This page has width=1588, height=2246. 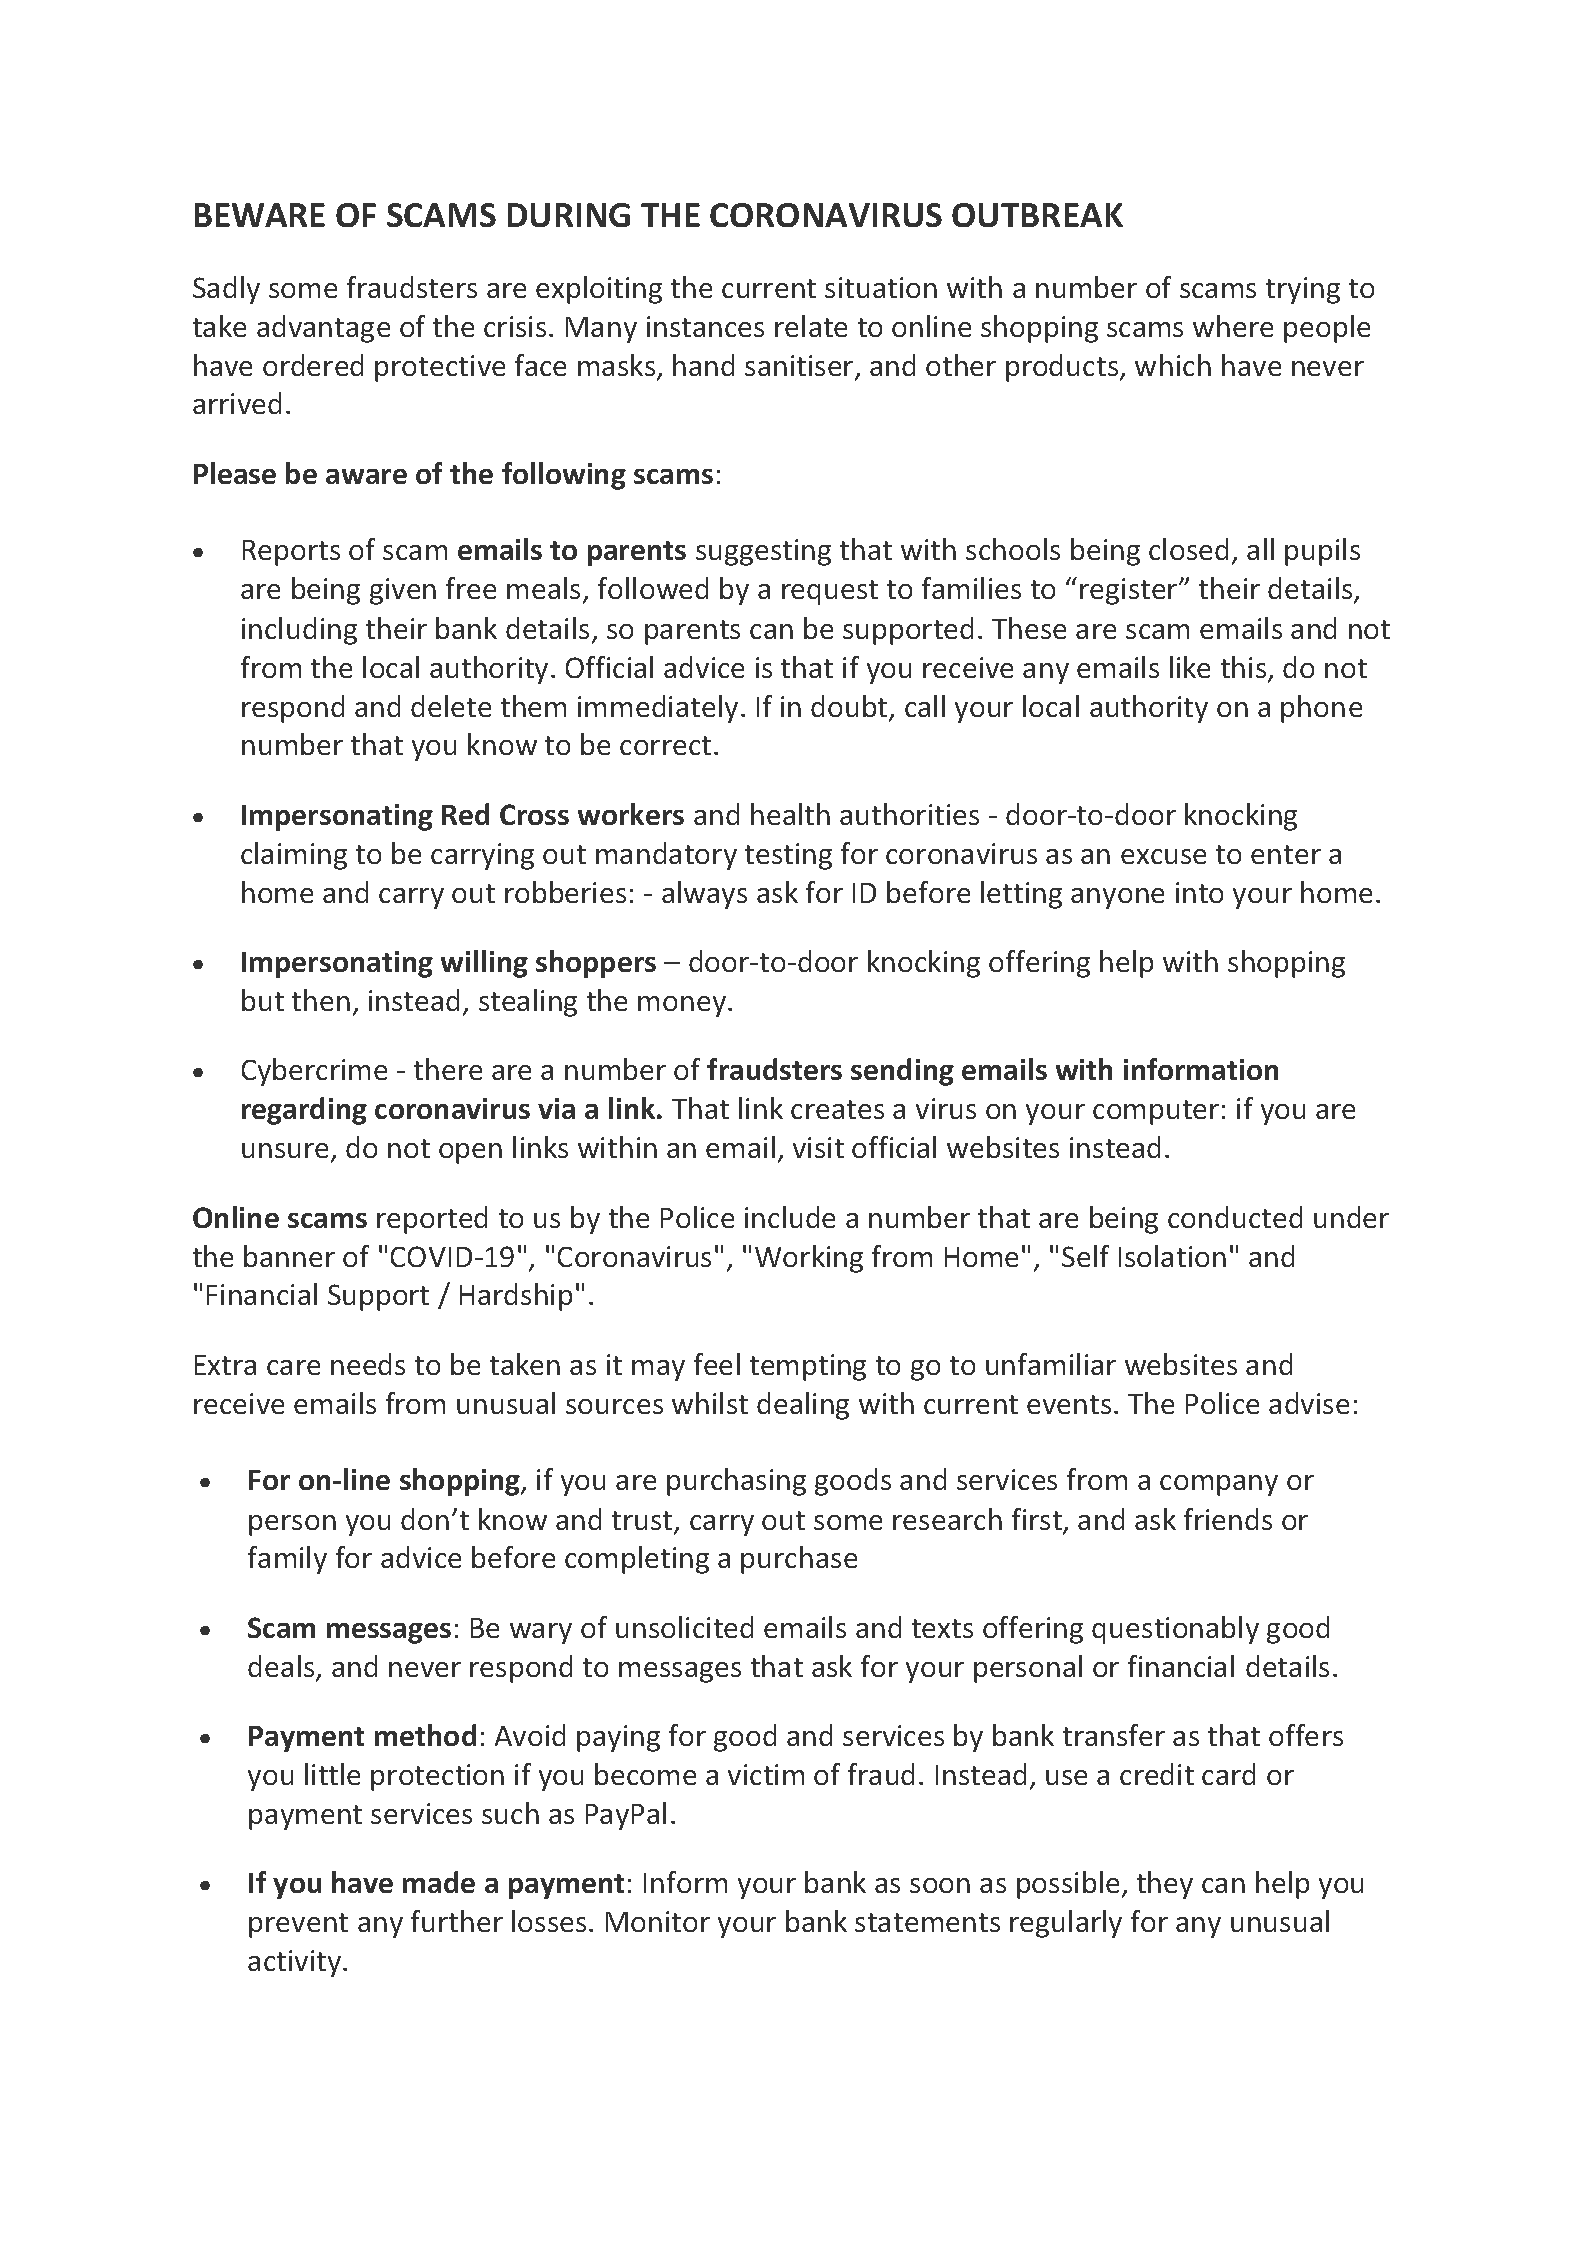 I want to click on advantage, so click(x=323, y=329).
